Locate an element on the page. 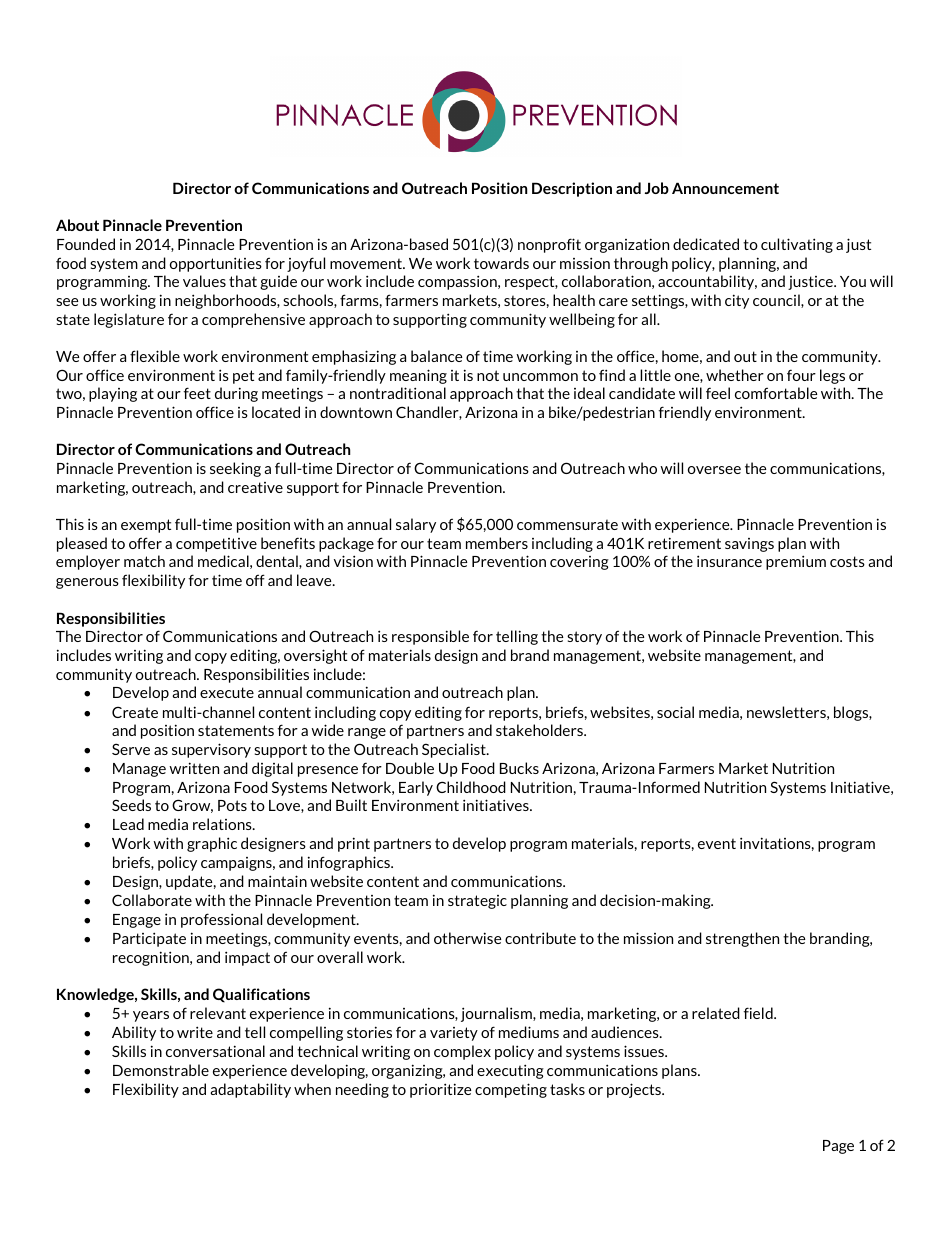 The width and height of the image is (952, 1233). Lead is located at coordinates (128, 824).
